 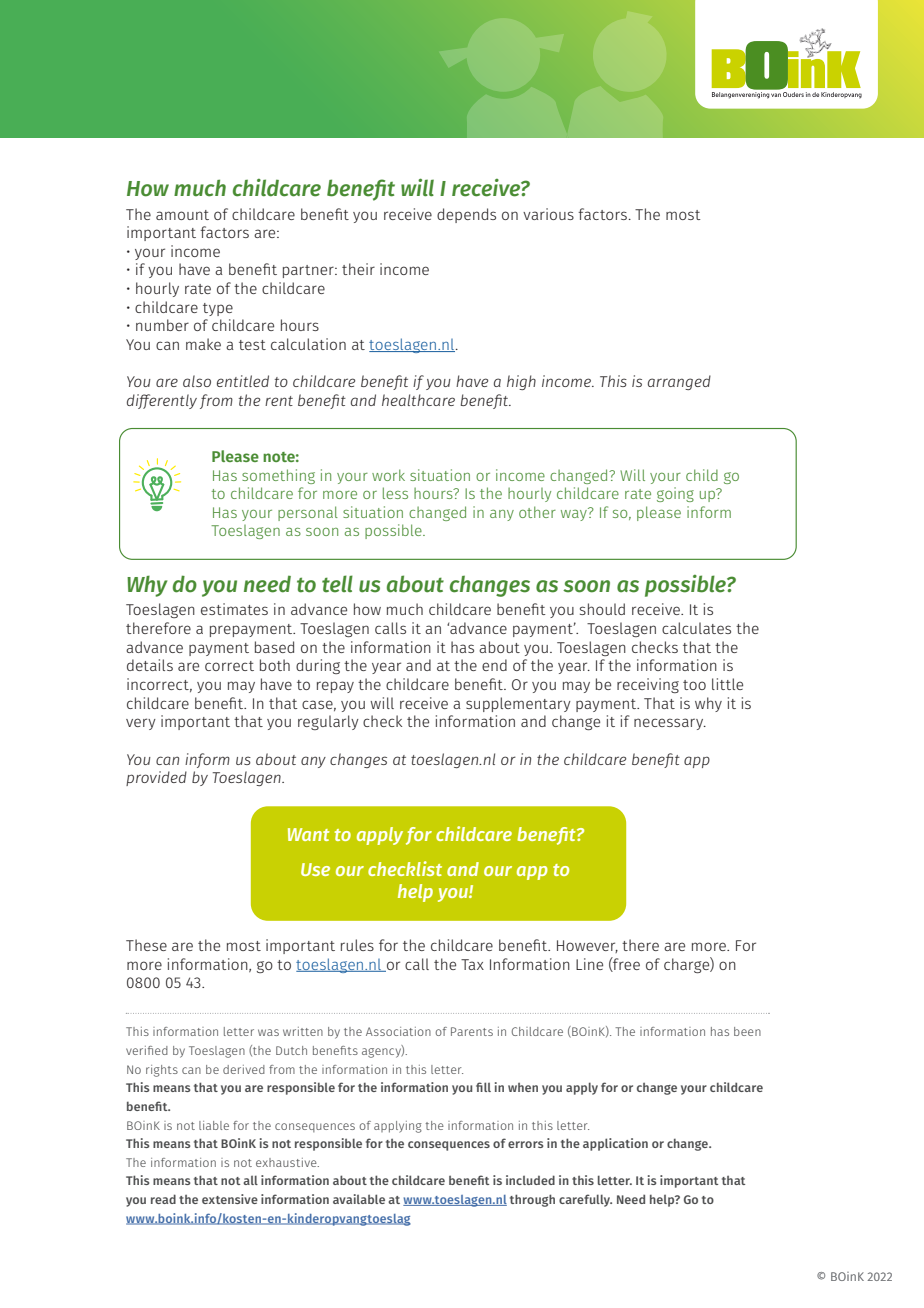 I want to click on application, so click(x=615, y=1144).
